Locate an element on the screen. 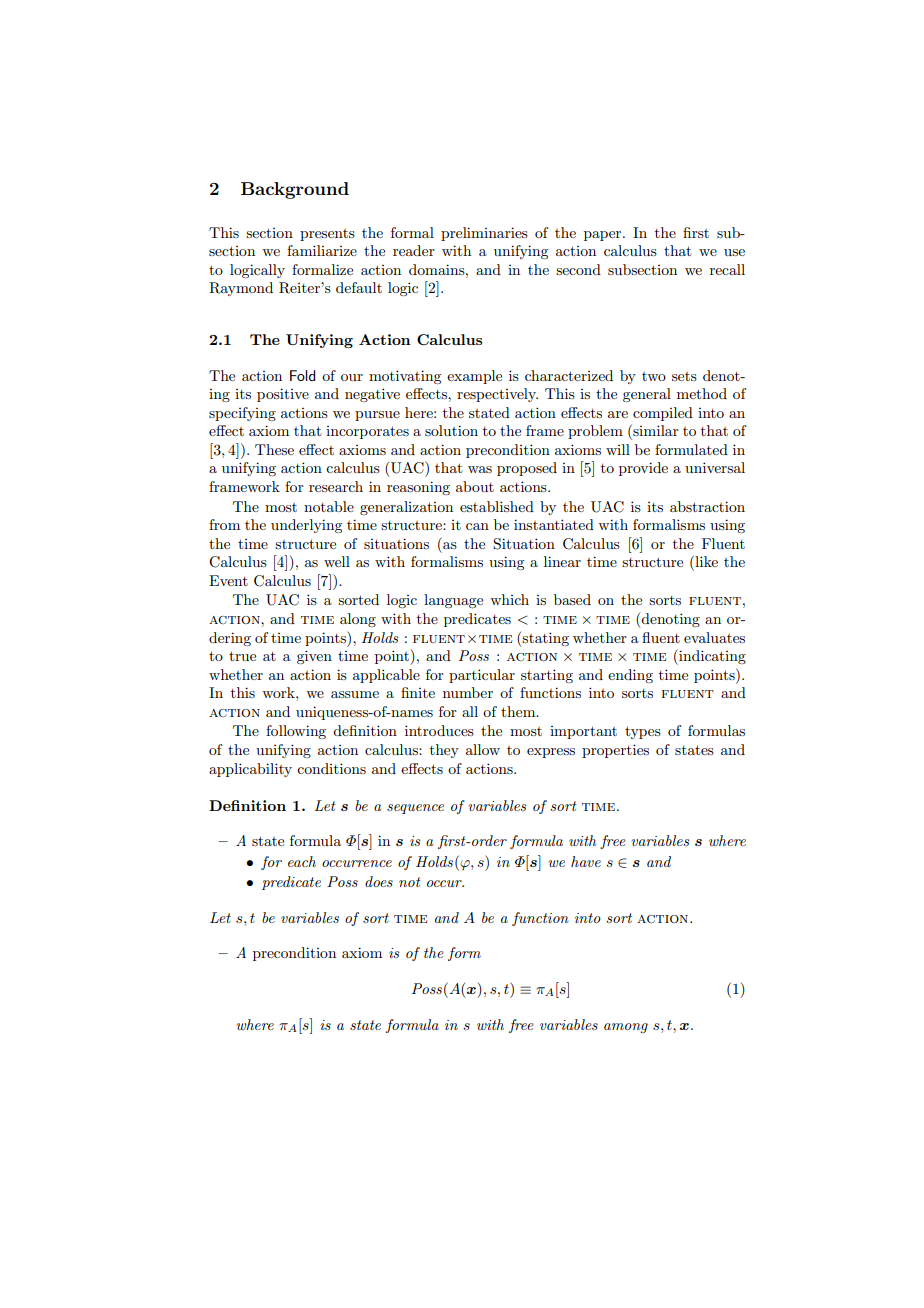 Image resolution: width=924 pixels, height=1308 pixels. Background is located at coordinates (295, 190).
